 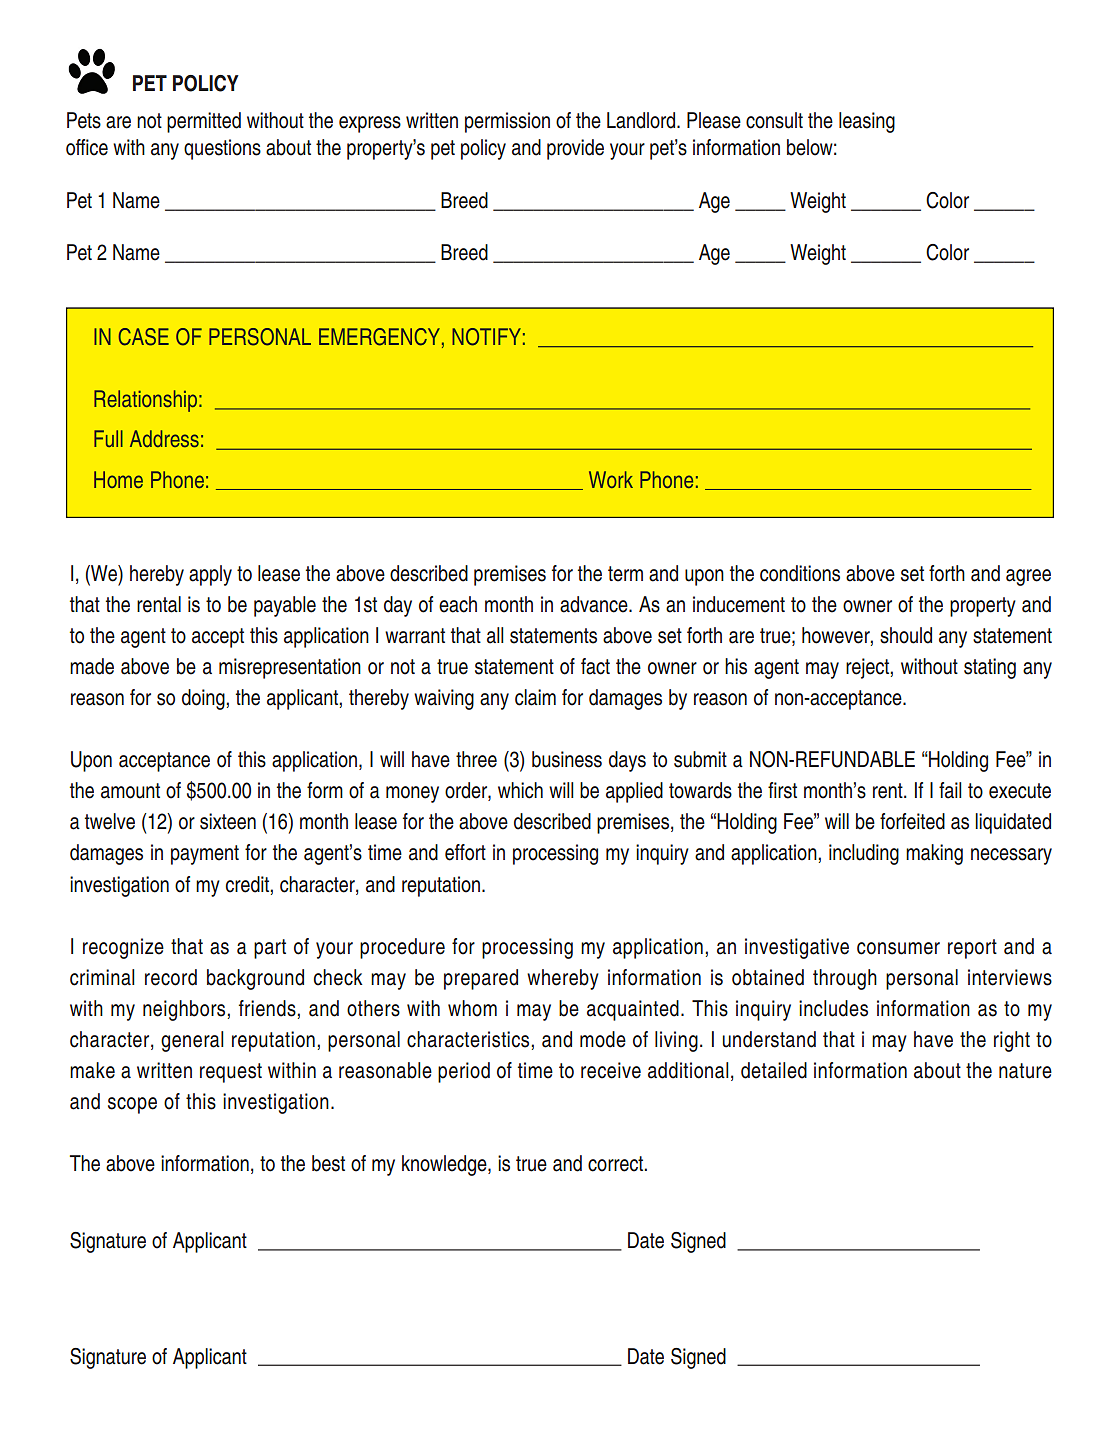 What do you see at coordinates (204, 122) in the screenshot?
I see `permitted` at bounding box center [204, 122].
